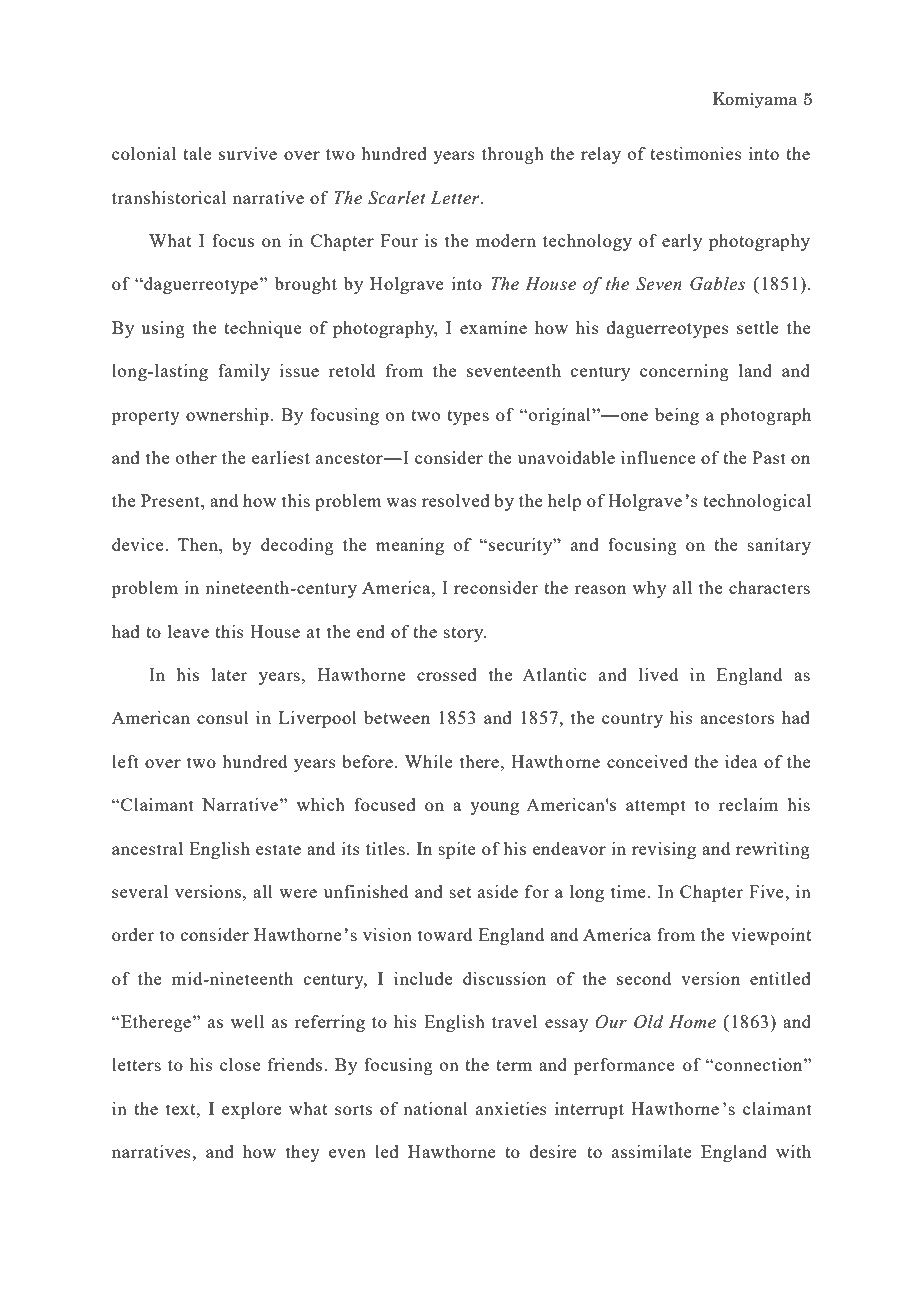 This screenshot has height=1309, width=924. What do you see at coordinates (677, 416) in the screenshot?
I see `being` at bounding box center [677, 416].
